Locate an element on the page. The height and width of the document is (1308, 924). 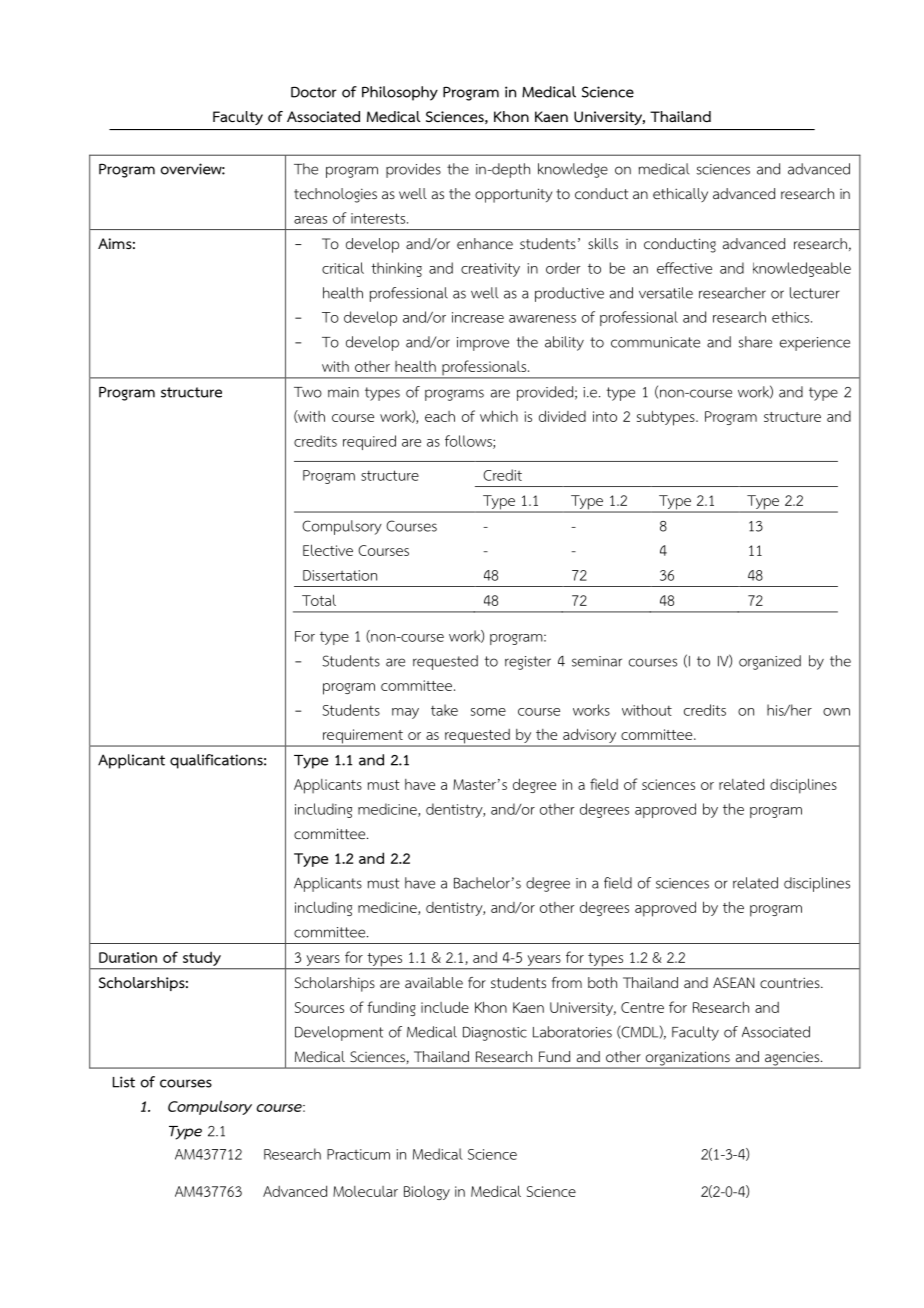
share is located at coordinates (755, 342).
